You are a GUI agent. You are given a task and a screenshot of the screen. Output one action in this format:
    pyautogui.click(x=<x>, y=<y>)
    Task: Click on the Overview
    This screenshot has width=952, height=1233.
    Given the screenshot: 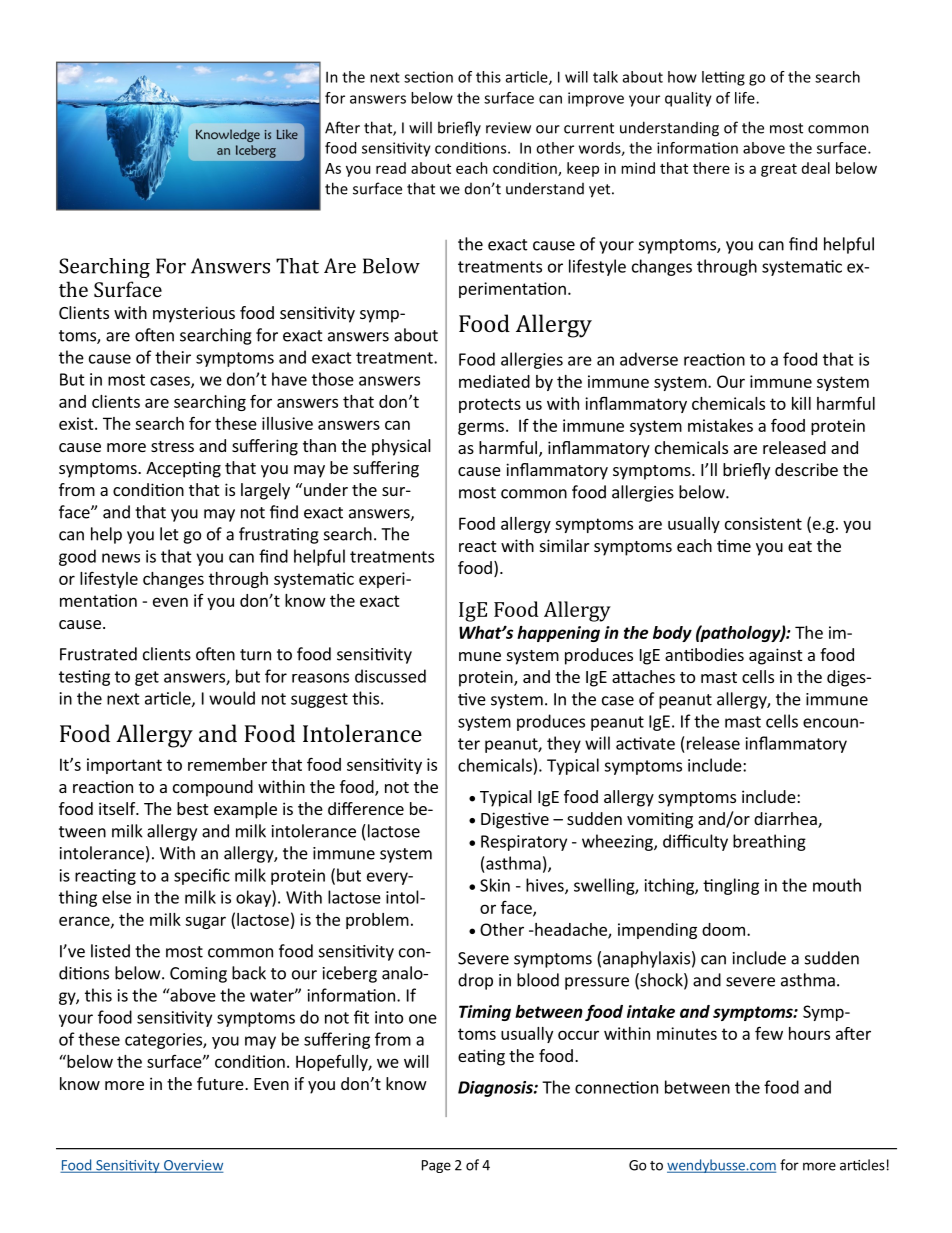 What is the action you would take?
    pyautogui.click(x=192, y=1166)
